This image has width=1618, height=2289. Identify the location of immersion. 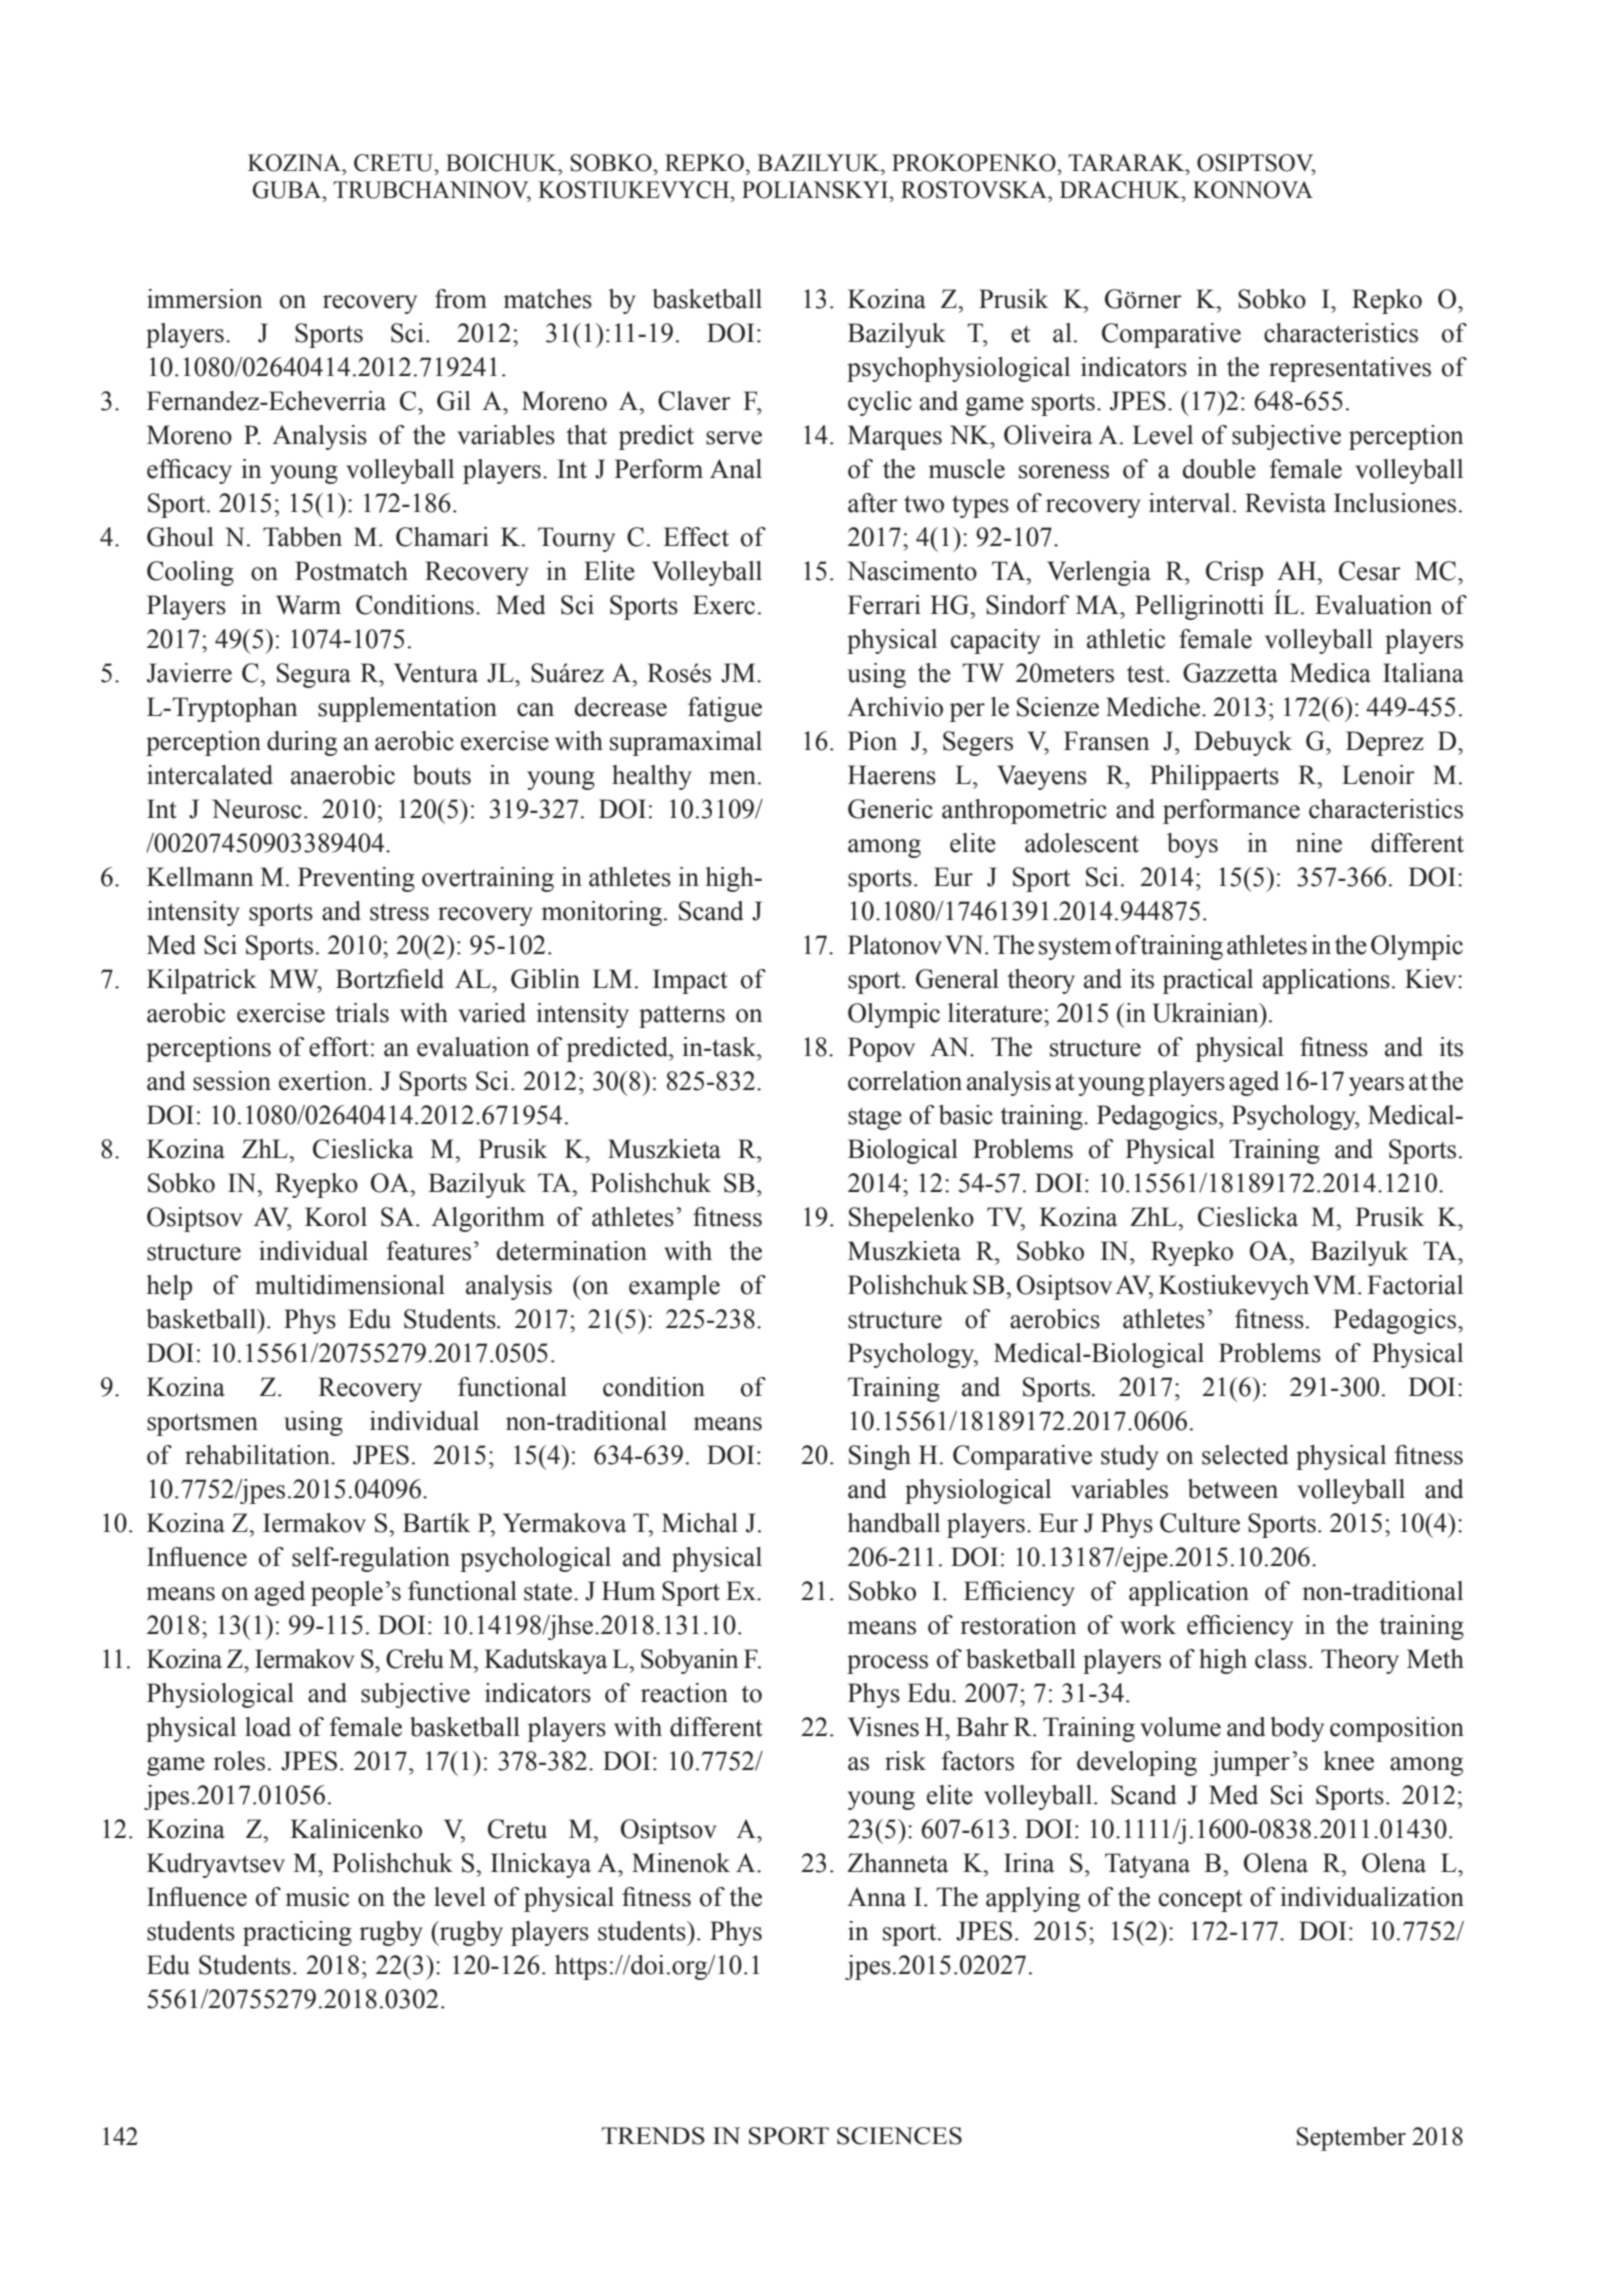
(205, 299).
